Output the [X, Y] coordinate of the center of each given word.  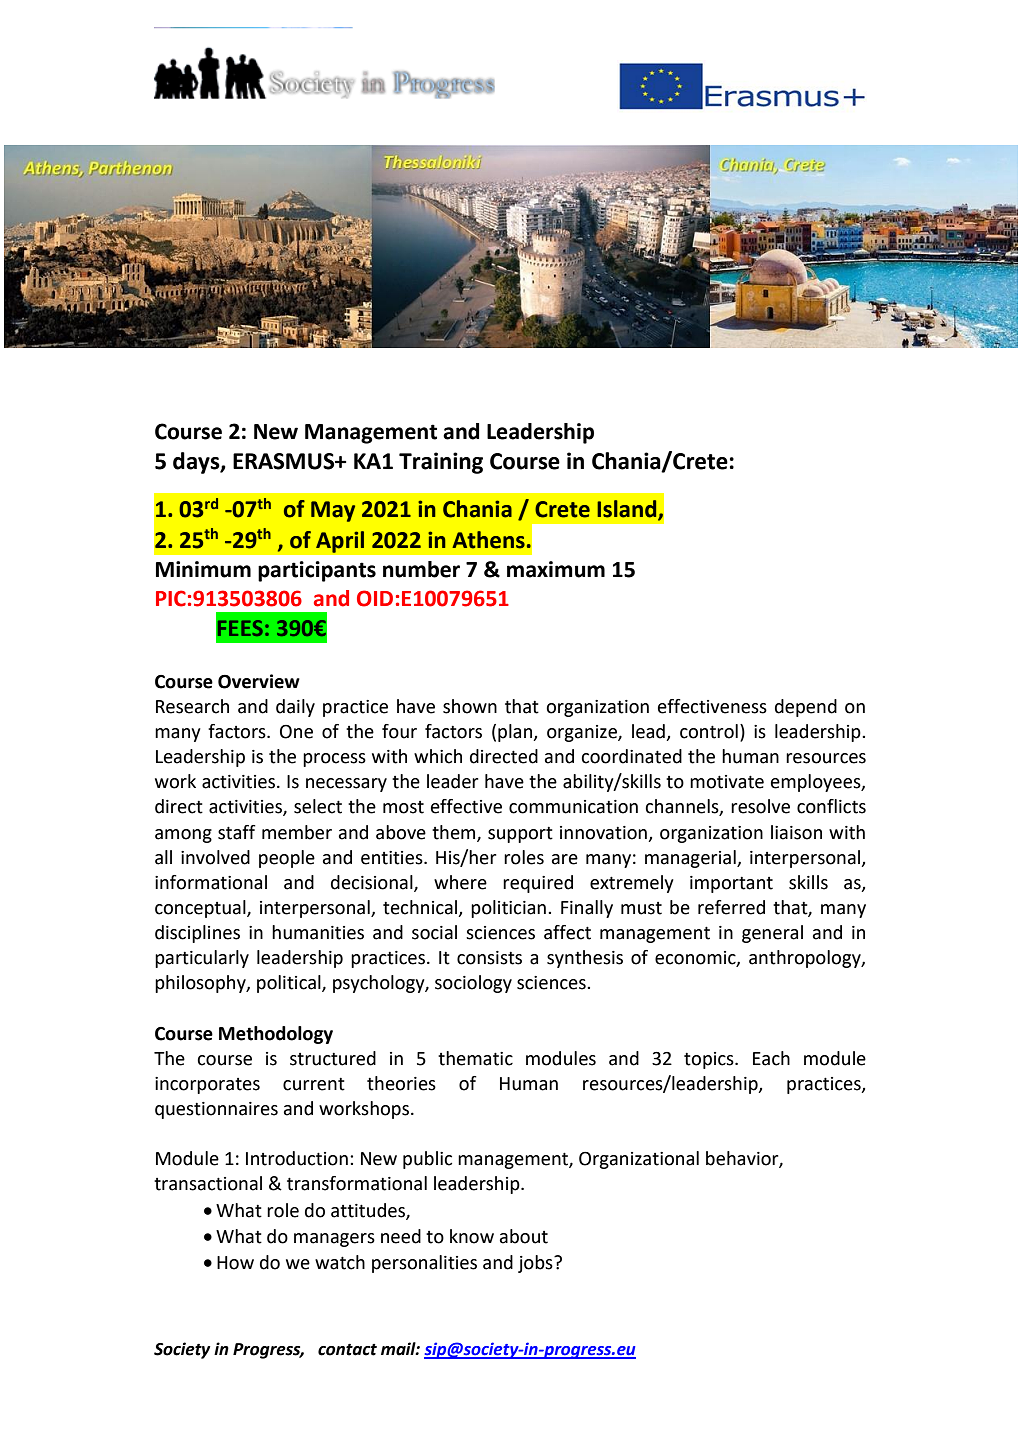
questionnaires [216, 1110]
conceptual [201, 909]
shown [470, 706]
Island [628, 510]
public [427, 1160]
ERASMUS [285, 461]
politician [508, 909]
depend [806, 708]
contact [347, 1350]
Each [771, 1058]
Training [441, 463]
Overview [259, 681]
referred [731, 907]
